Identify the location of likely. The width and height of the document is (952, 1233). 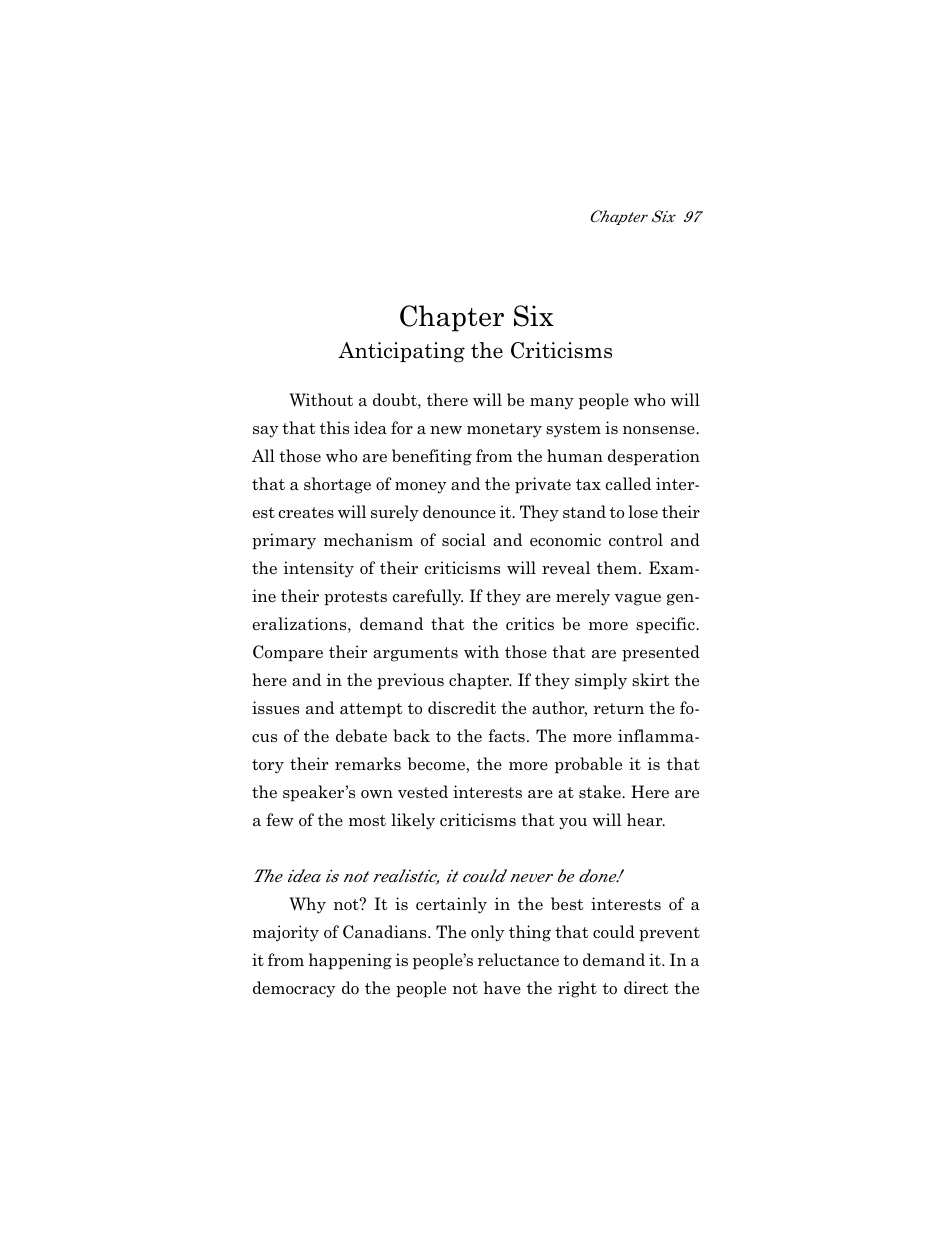
(413, 821).
